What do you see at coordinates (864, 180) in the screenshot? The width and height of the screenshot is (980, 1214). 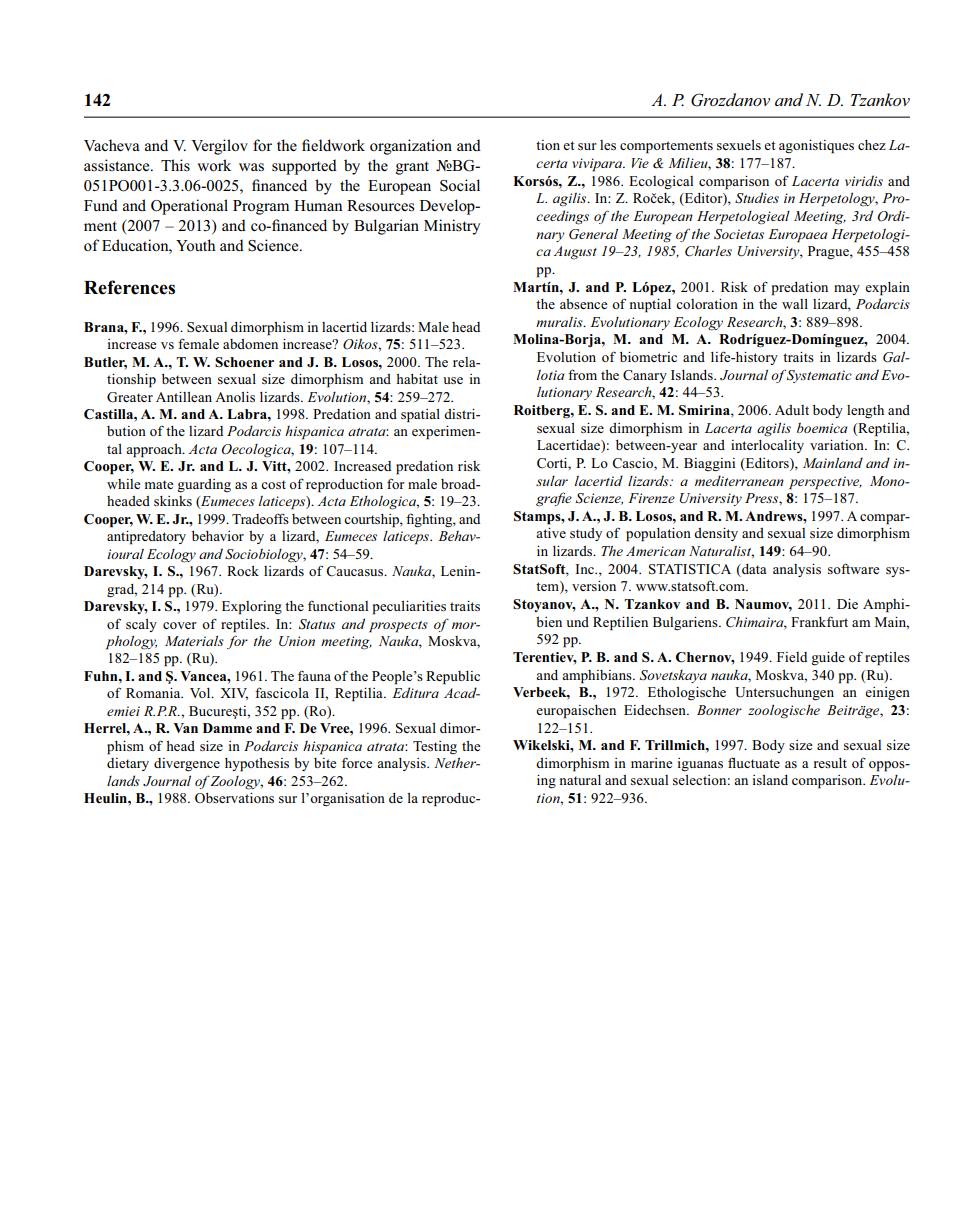 I see `viridis` at bounding box center [864, 180].
